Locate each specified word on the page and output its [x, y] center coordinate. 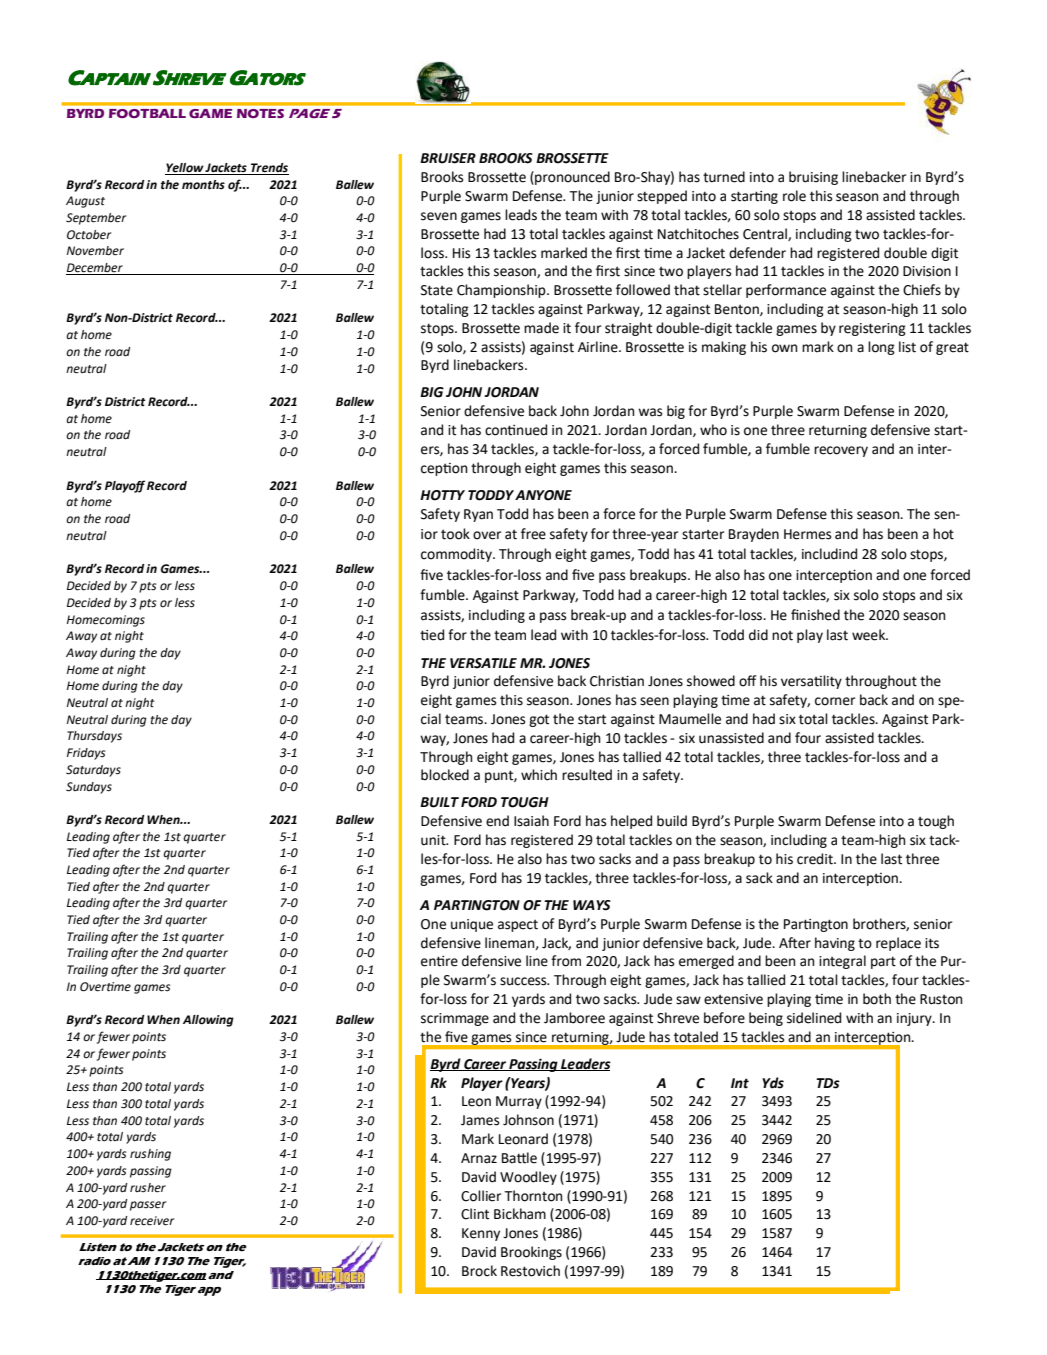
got [539, 720]
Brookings [531, 1253]
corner [835, 701]
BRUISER [448, 158]
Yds [773, 1083]
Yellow [185, 169]
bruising [813, 178]
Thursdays [94, 737]
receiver [152, 1221]
